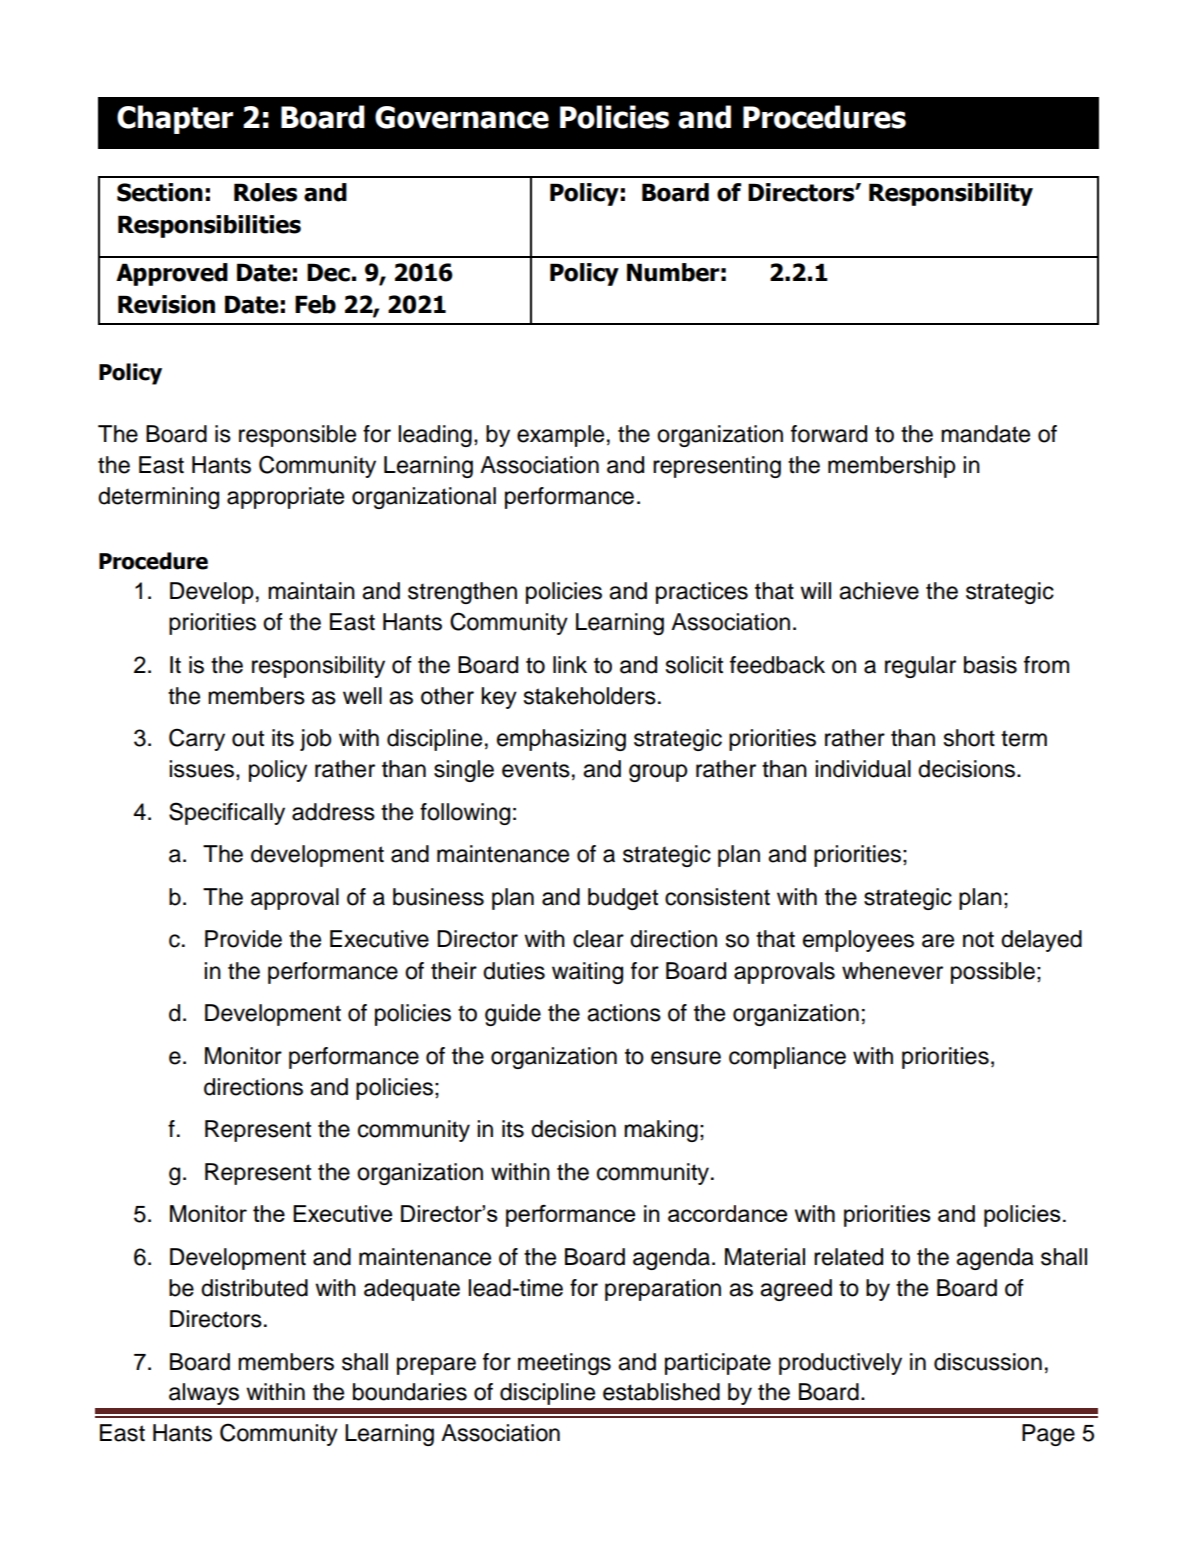 The height and width of the image is (1543, 1193). I want to click on whenever, so click(892, 971).
